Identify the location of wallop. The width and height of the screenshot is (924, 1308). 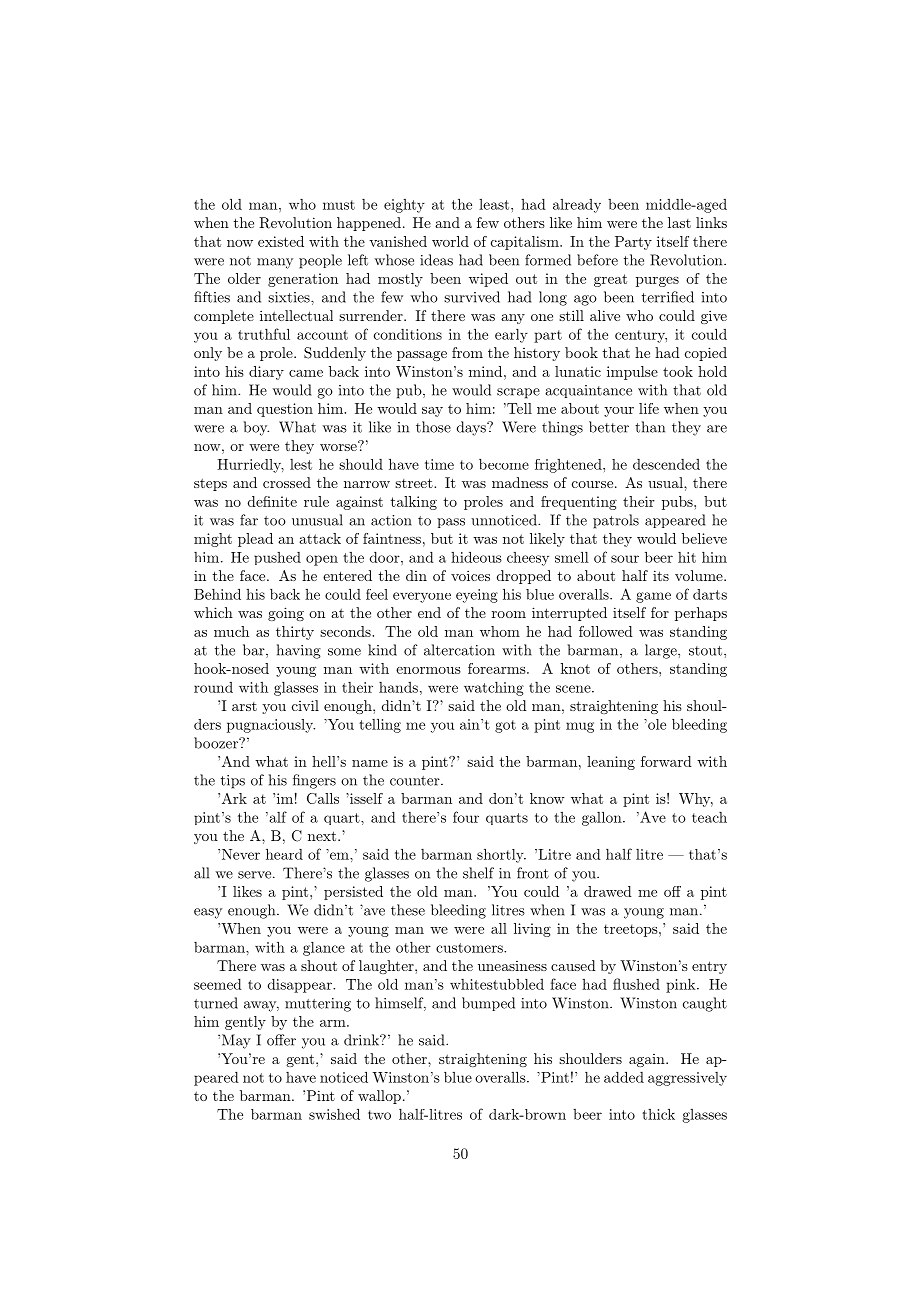
(379, 1097).
